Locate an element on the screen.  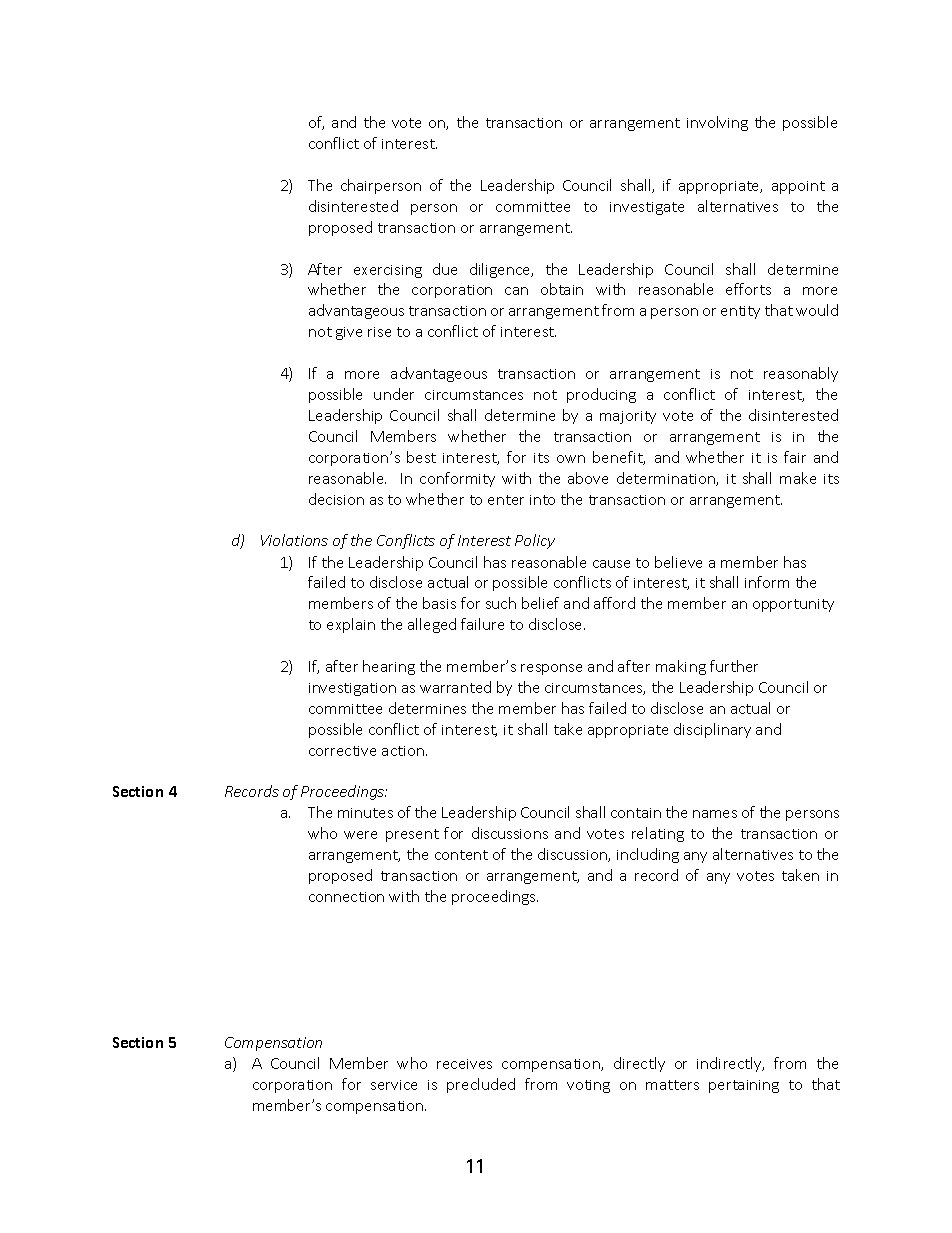
response is located at coordinates (551, 669).
